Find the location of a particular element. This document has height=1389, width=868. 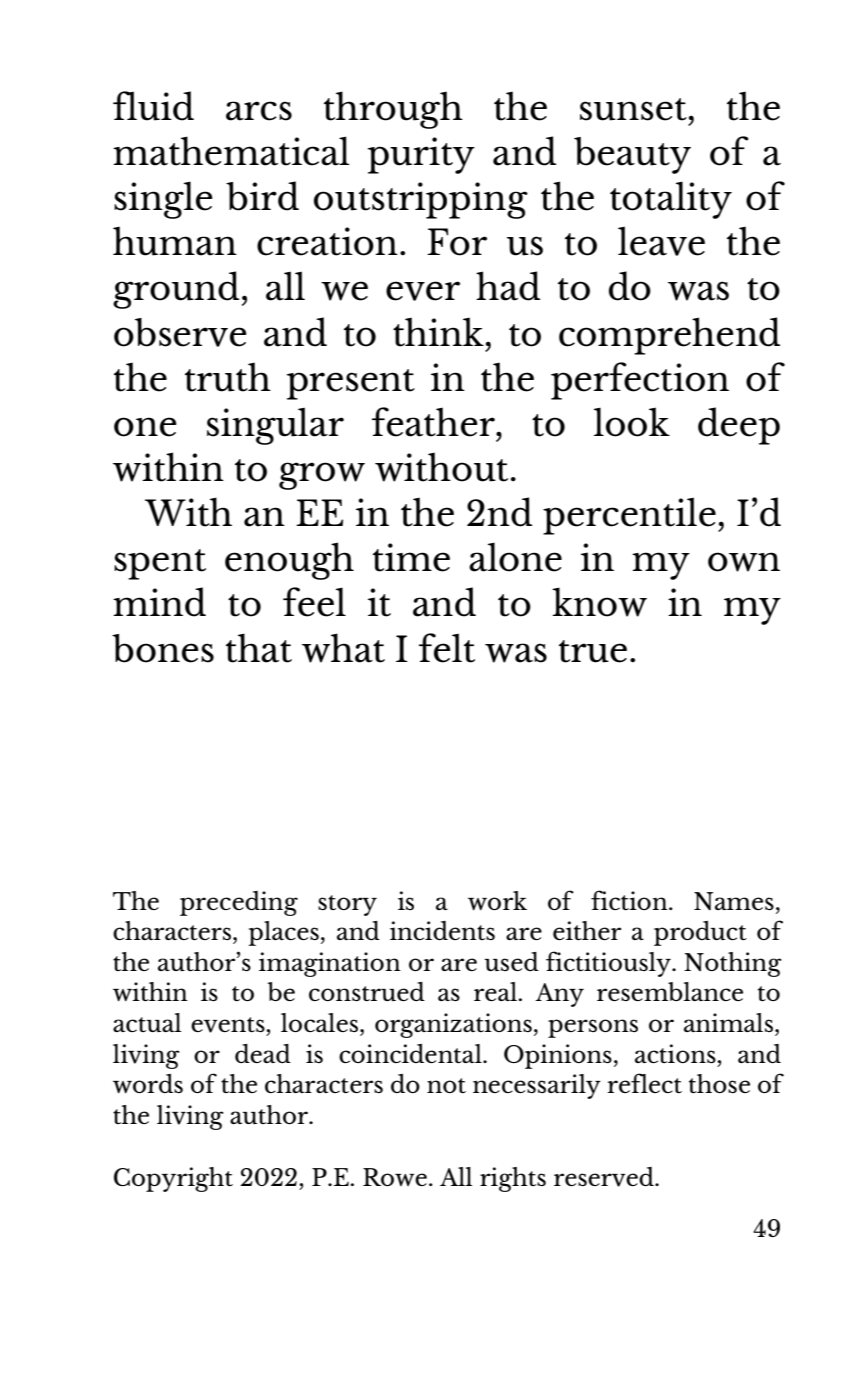

Rowe is located at coordinates (395, 1177).
